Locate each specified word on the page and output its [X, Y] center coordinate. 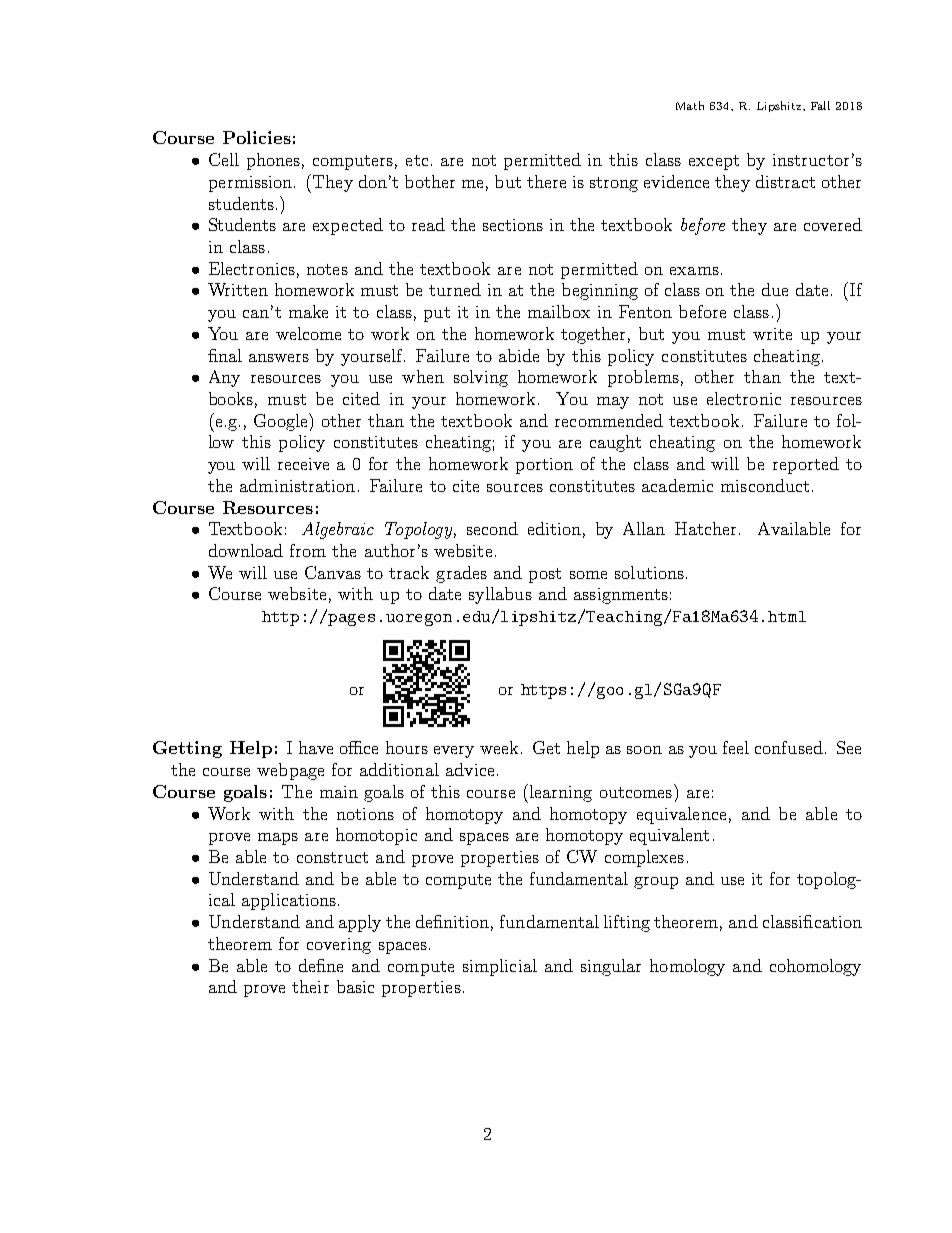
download [246, 550]
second [492, 528]
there [546, 181]
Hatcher [707, 528]
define [321, 965]
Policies [257, 137]
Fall [820, 105]
